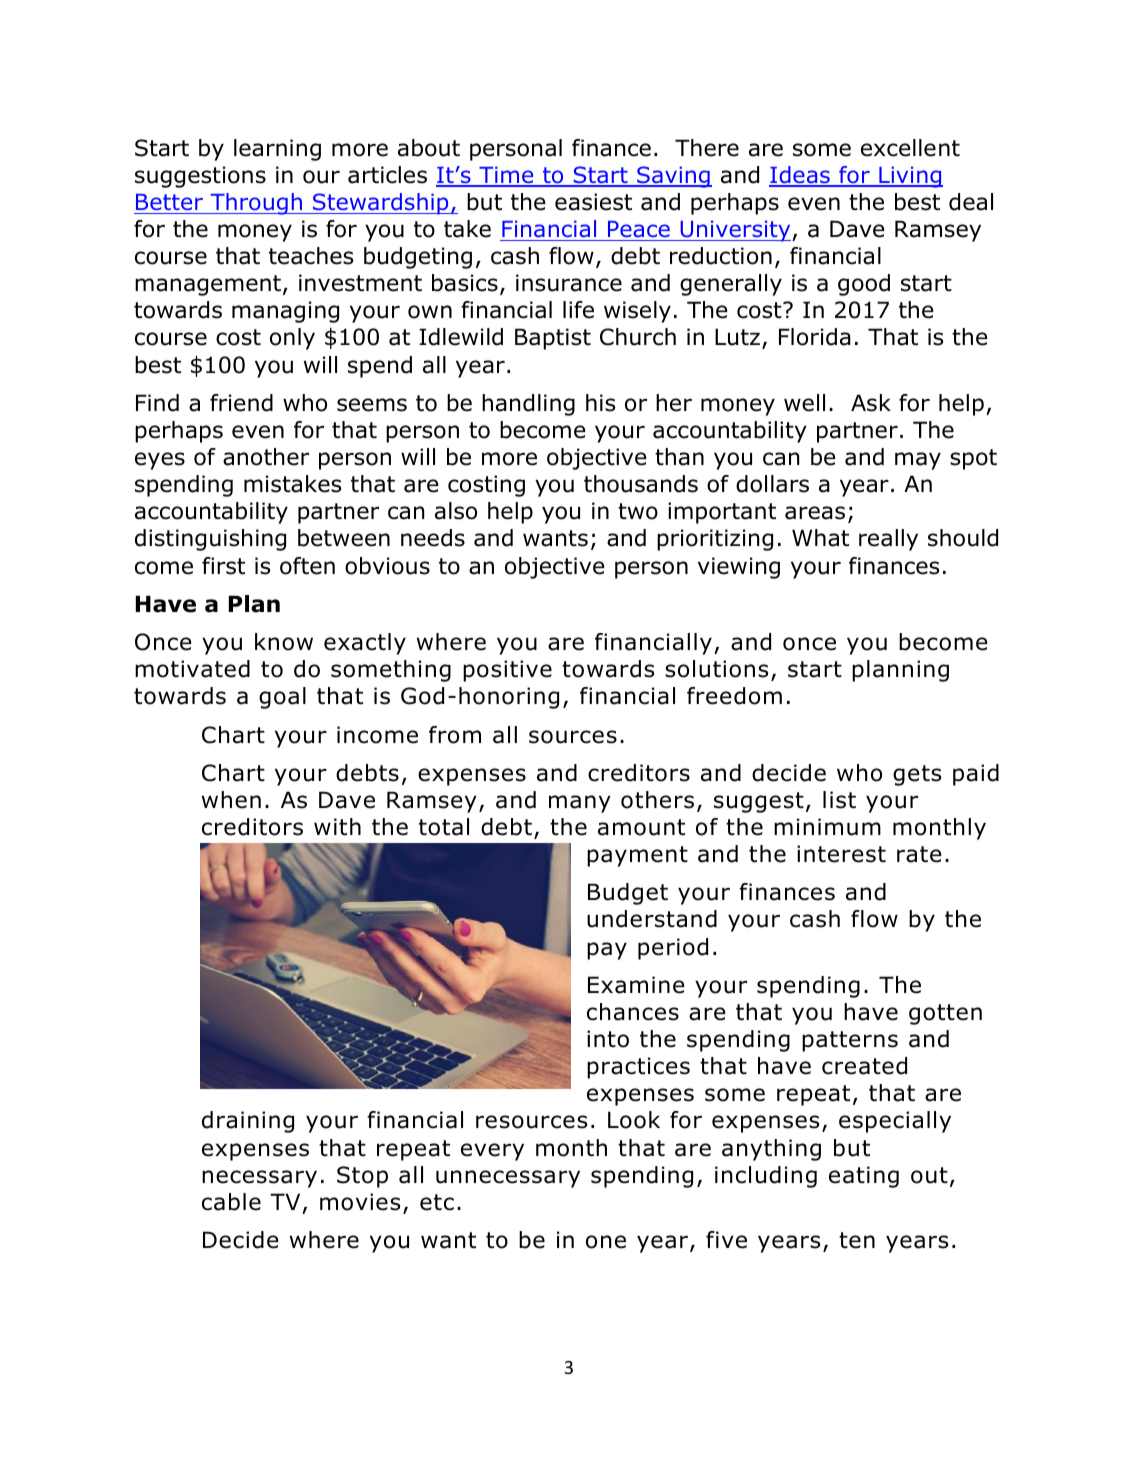 Image resolution: width=1138 pixels, height=1472 pixels. I want to click on Through, so click(256, 204).
